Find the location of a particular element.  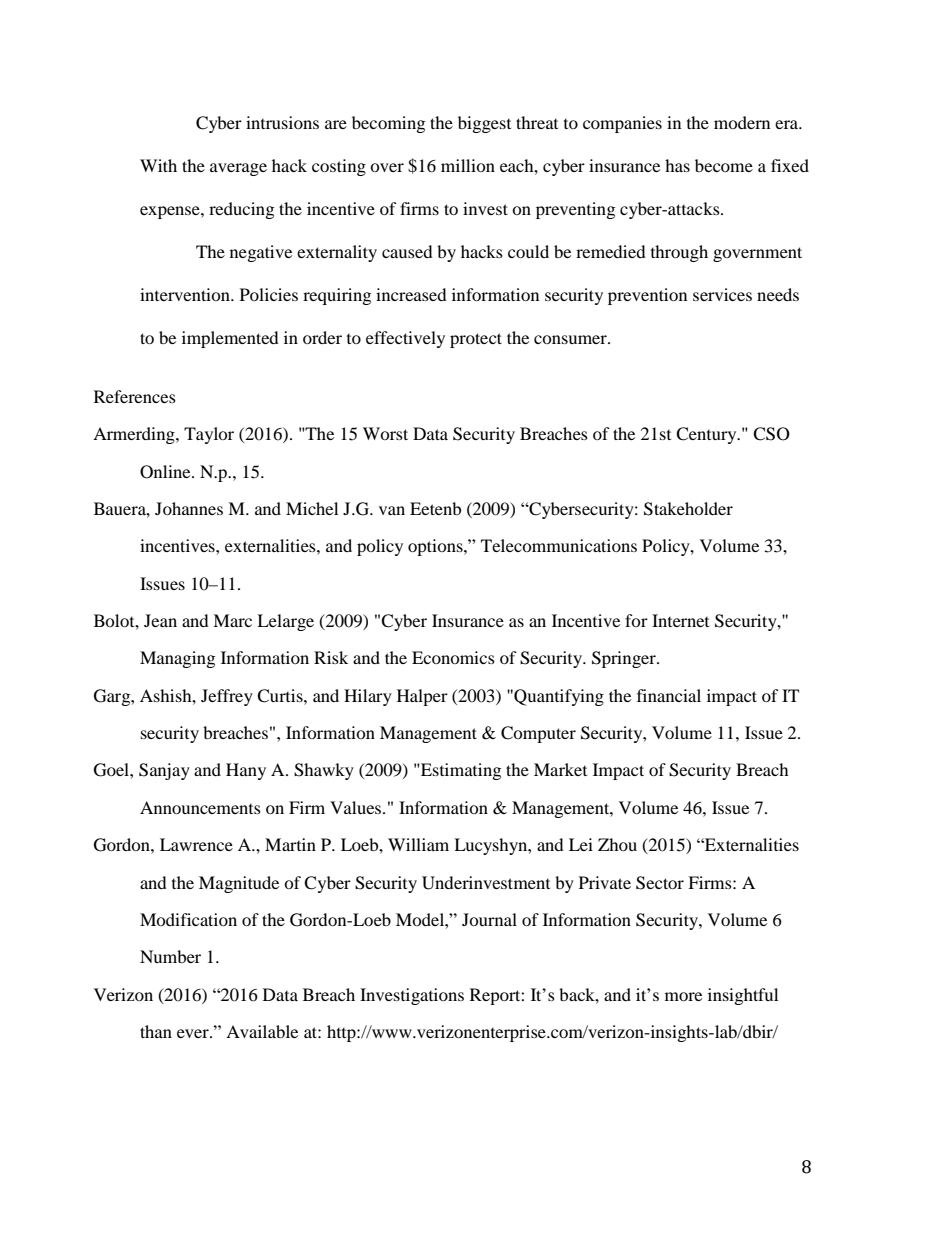

ever is located at coordinates (194, 1033).
